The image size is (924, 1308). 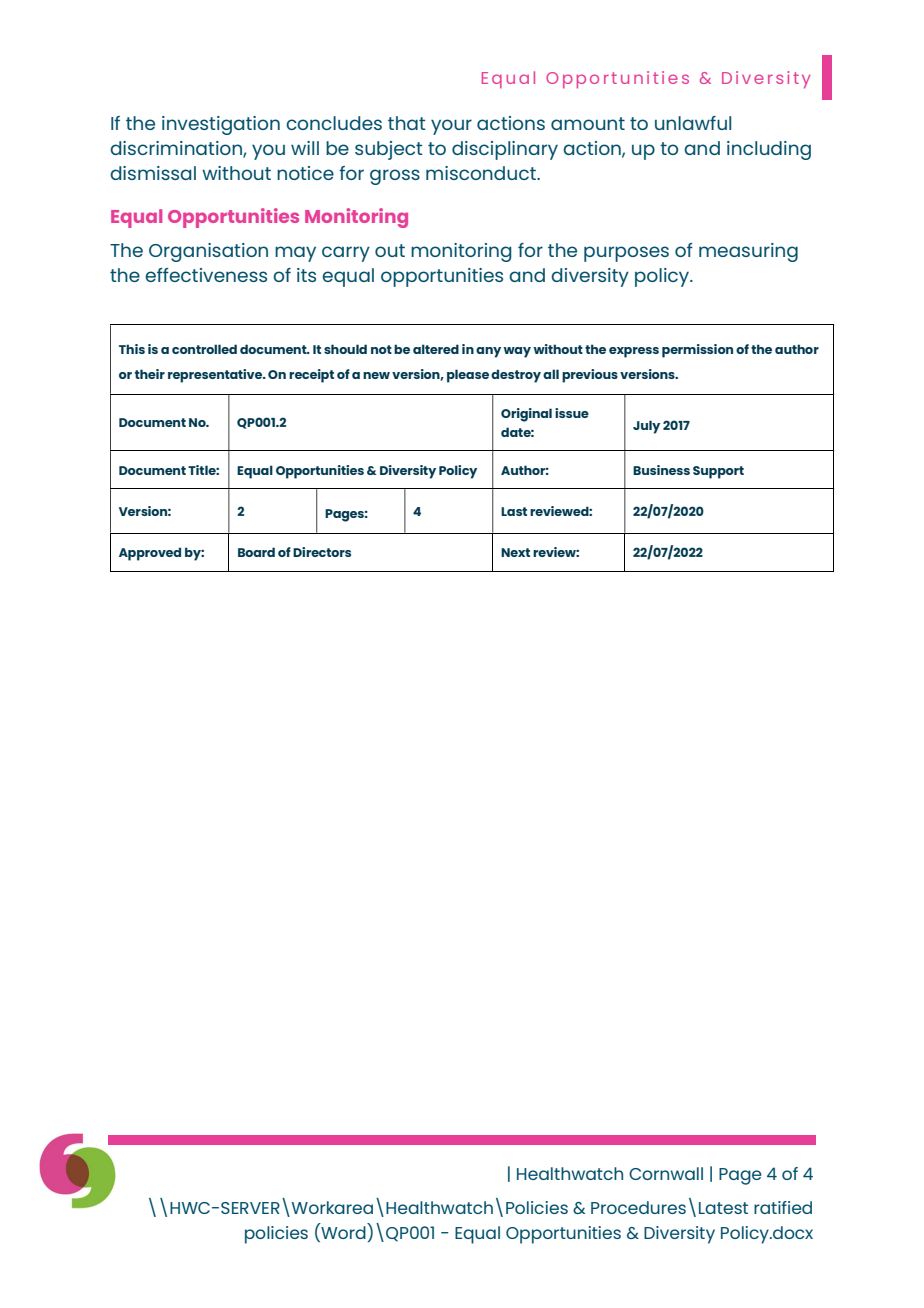 What do you see at coordinates (515, 552) in the document?
I see `Next` at bounding box center [515, 552].
